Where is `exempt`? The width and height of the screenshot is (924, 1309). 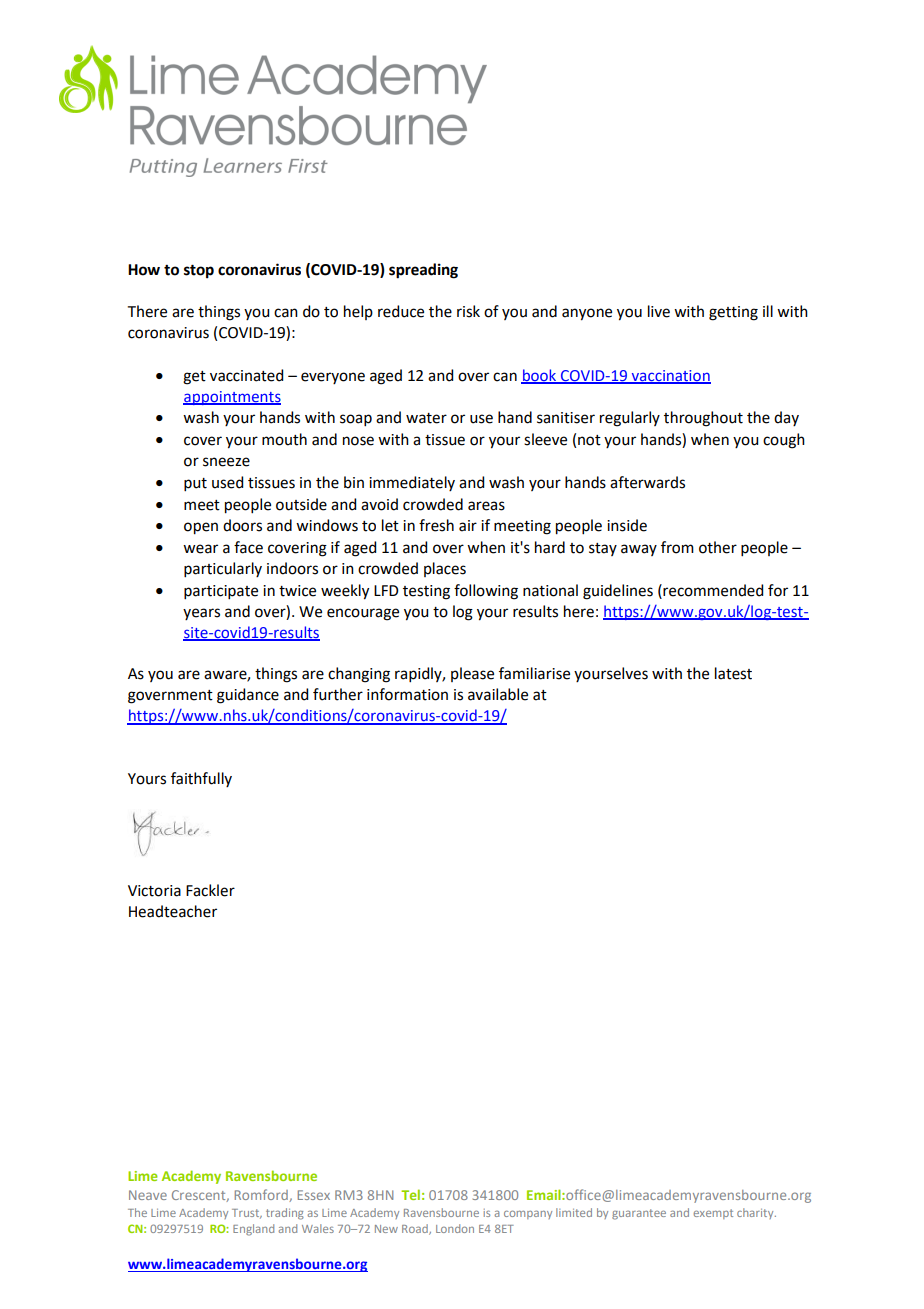 exempt is located at coordinates (713, 1214).
